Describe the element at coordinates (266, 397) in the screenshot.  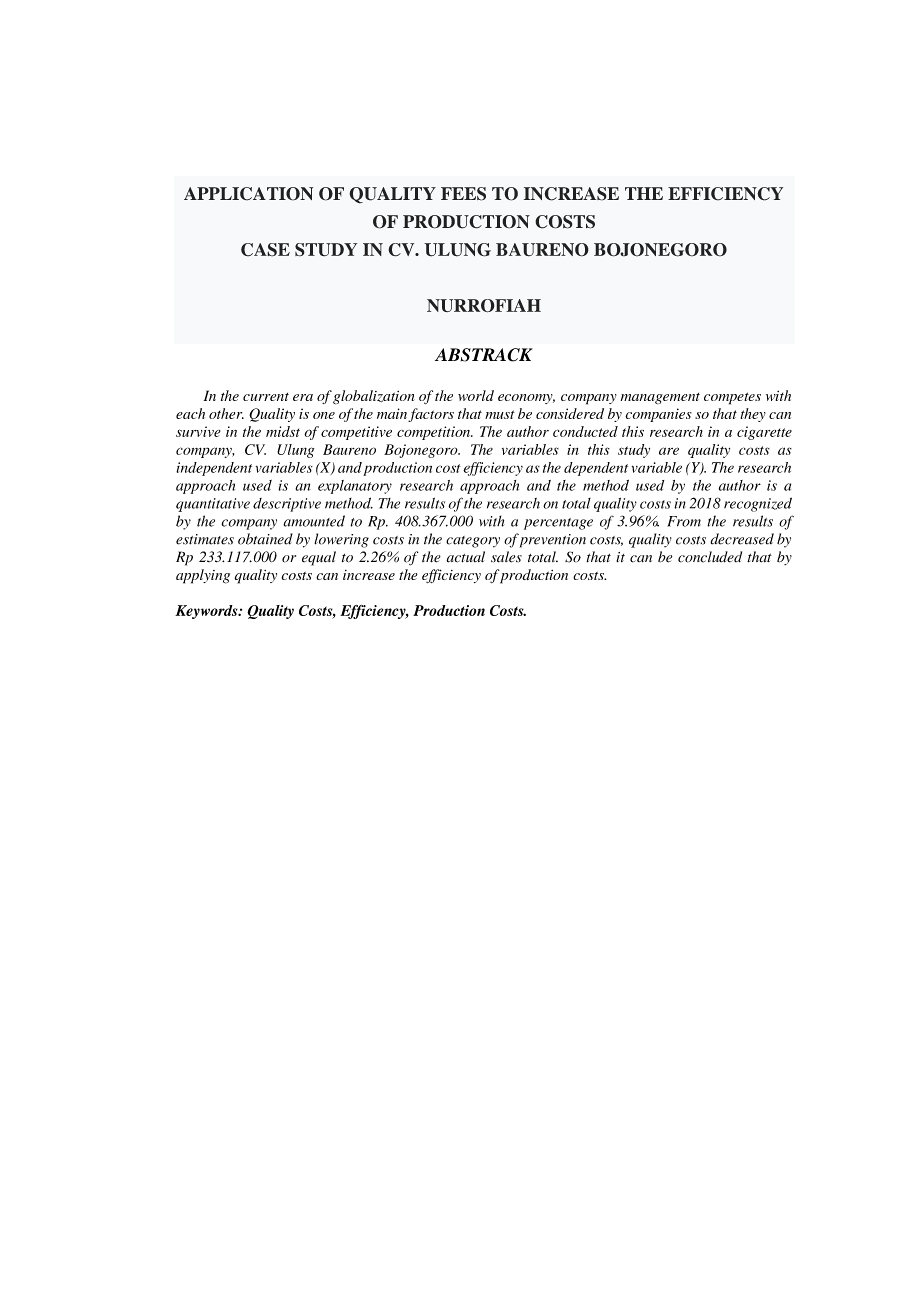
I see `current` at that location.
